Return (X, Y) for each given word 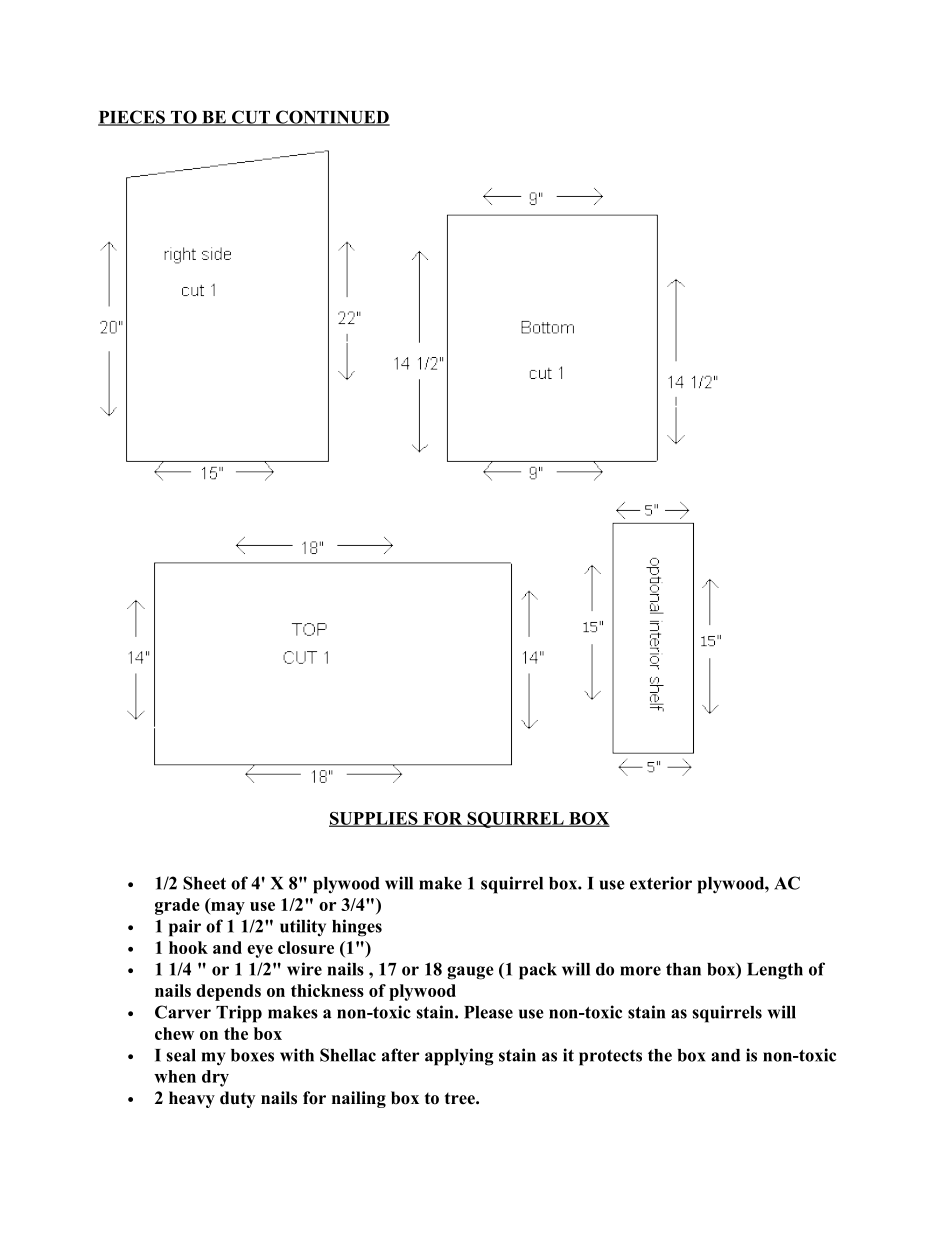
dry (215, 1078)
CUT (251, 118)
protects (610, 1058)
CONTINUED (332, 118)
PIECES (132, 118)
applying (459, 1057)
